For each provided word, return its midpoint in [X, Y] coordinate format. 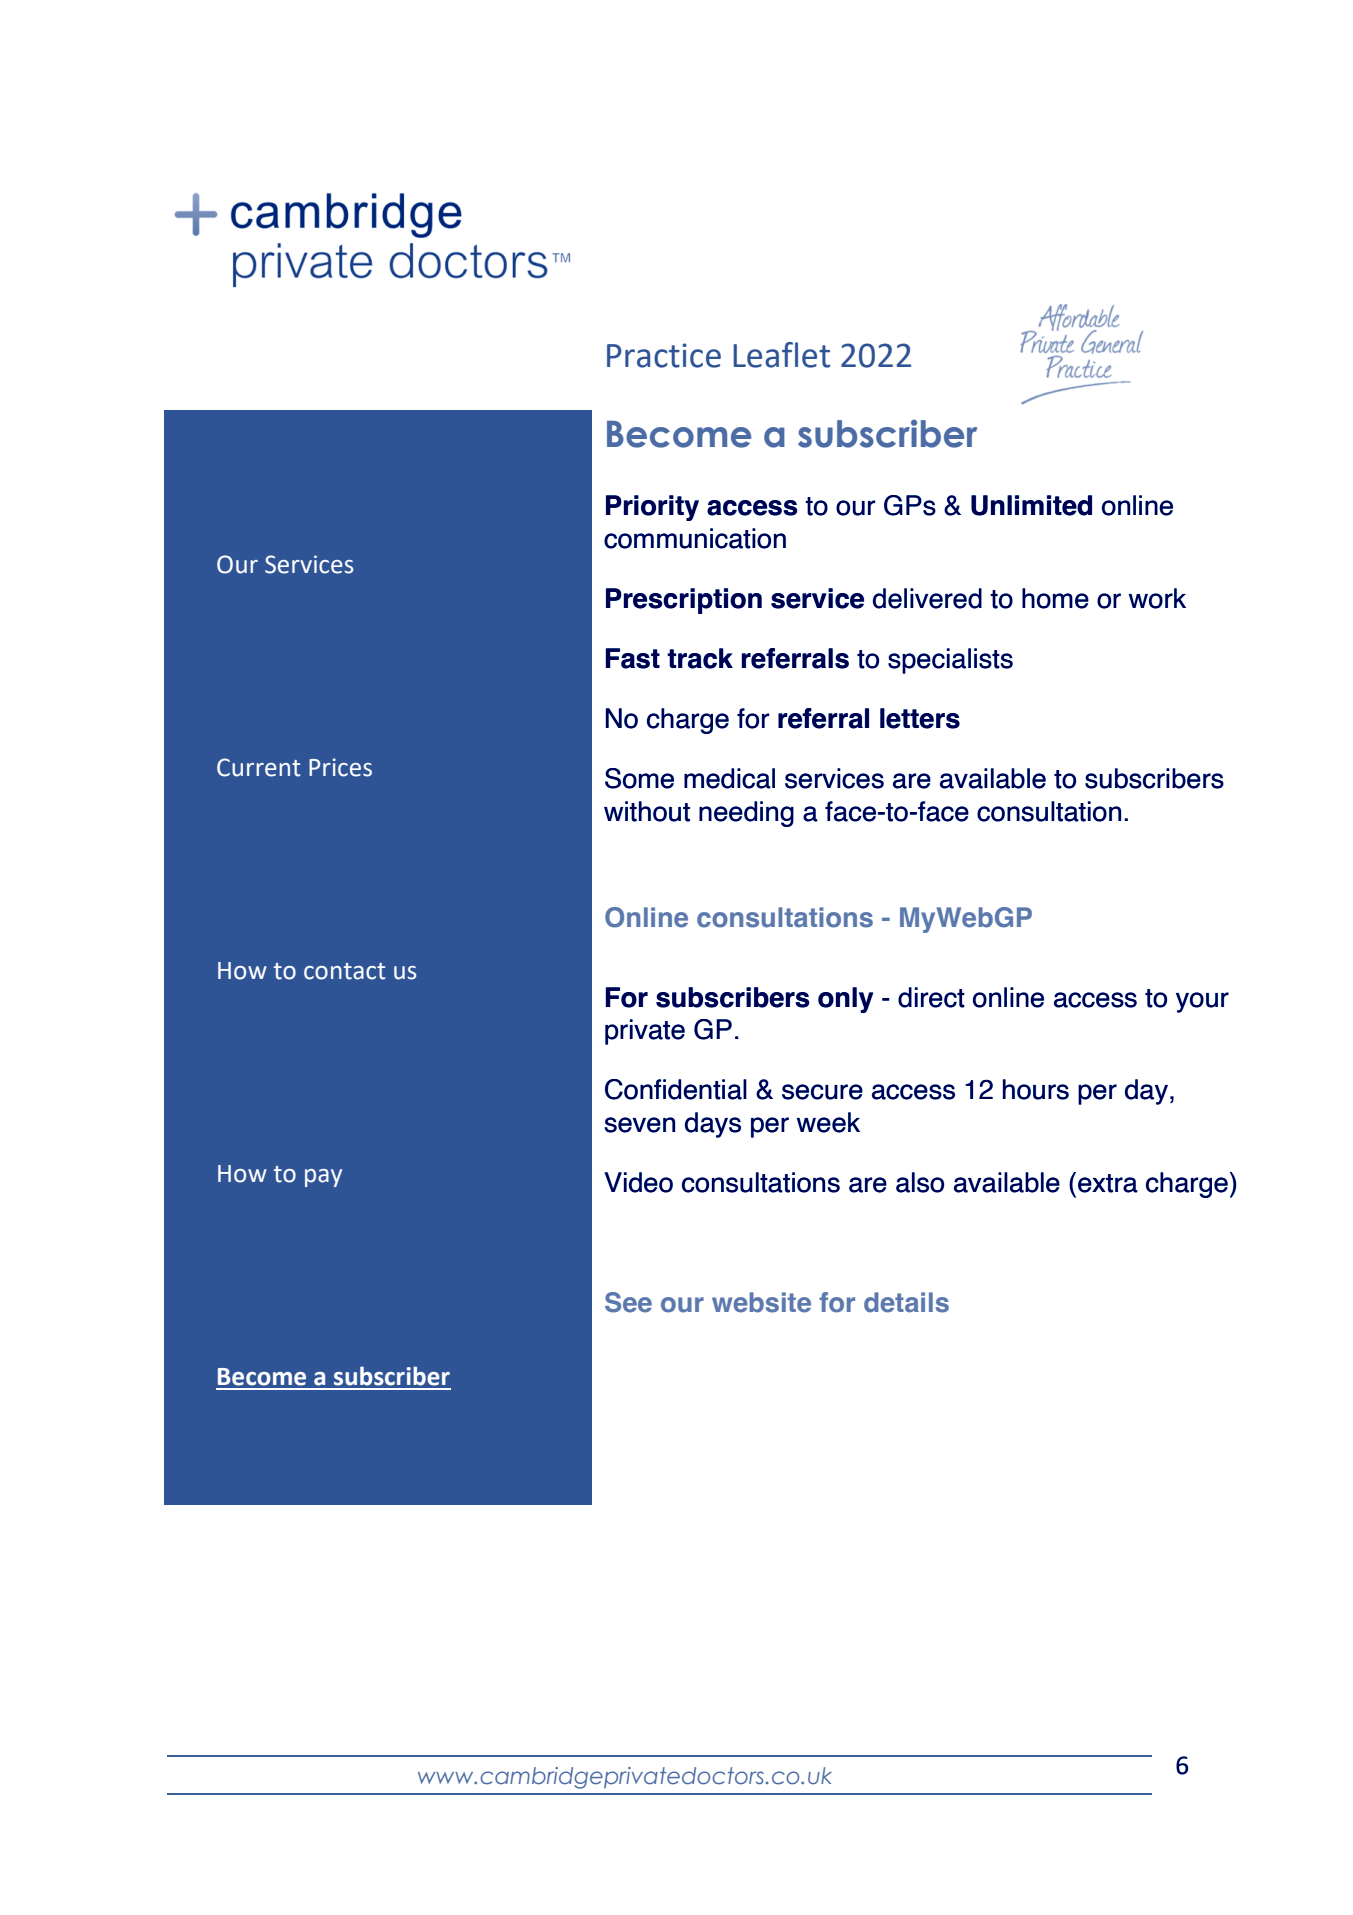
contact [344, 971]
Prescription [684, 601]
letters [920, 718]
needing [746, 814]
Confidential [676, 1089]
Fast [633, 658]
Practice [664, 355]
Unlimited [1031, 505]
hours [1036, 1089]
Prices [340, 767]
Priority [652, 508]
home [1055, 598]
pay [323, 1178]
